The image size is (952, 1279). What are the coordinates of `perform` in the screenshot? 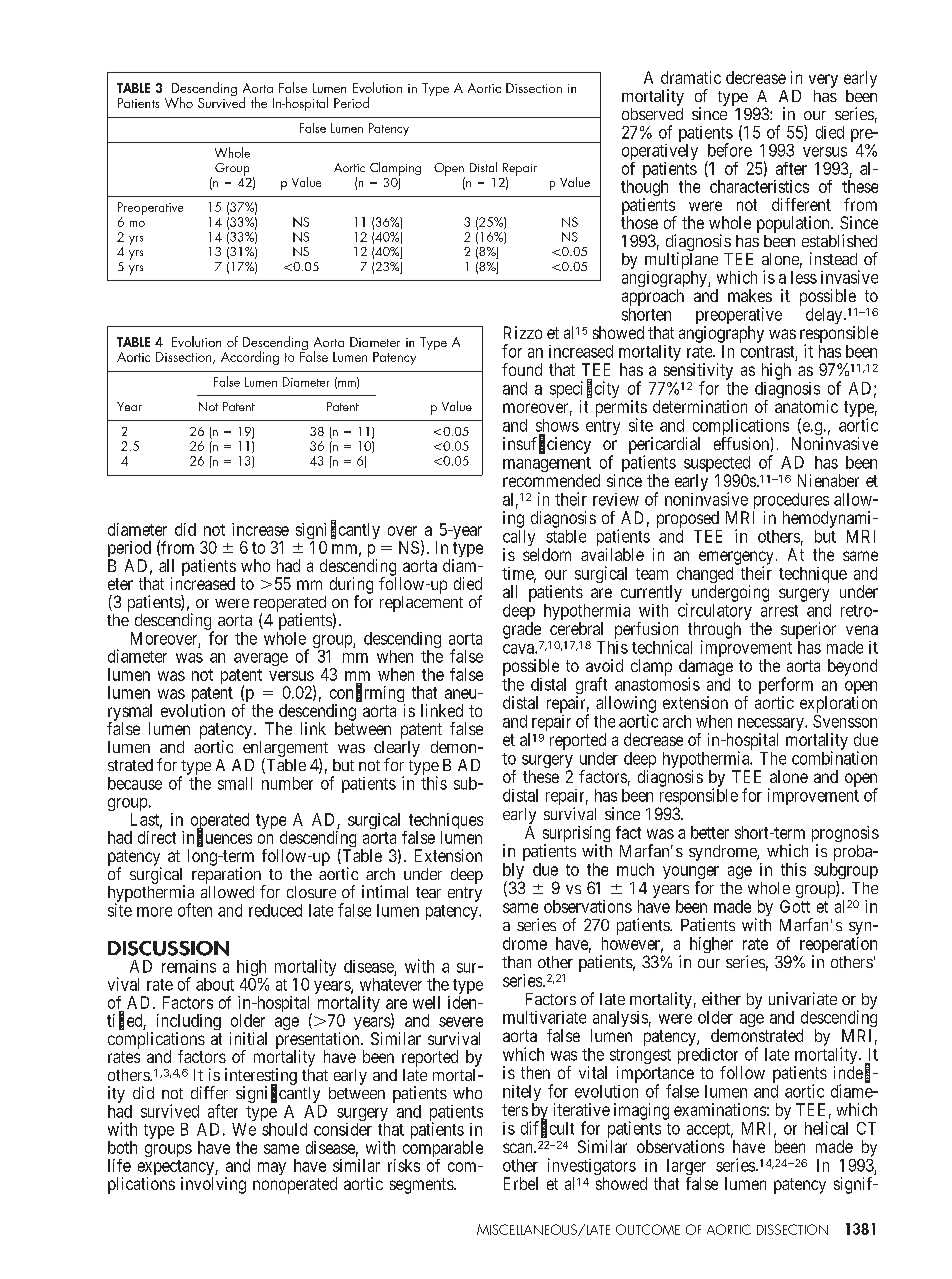 It's located at (786, 687).
